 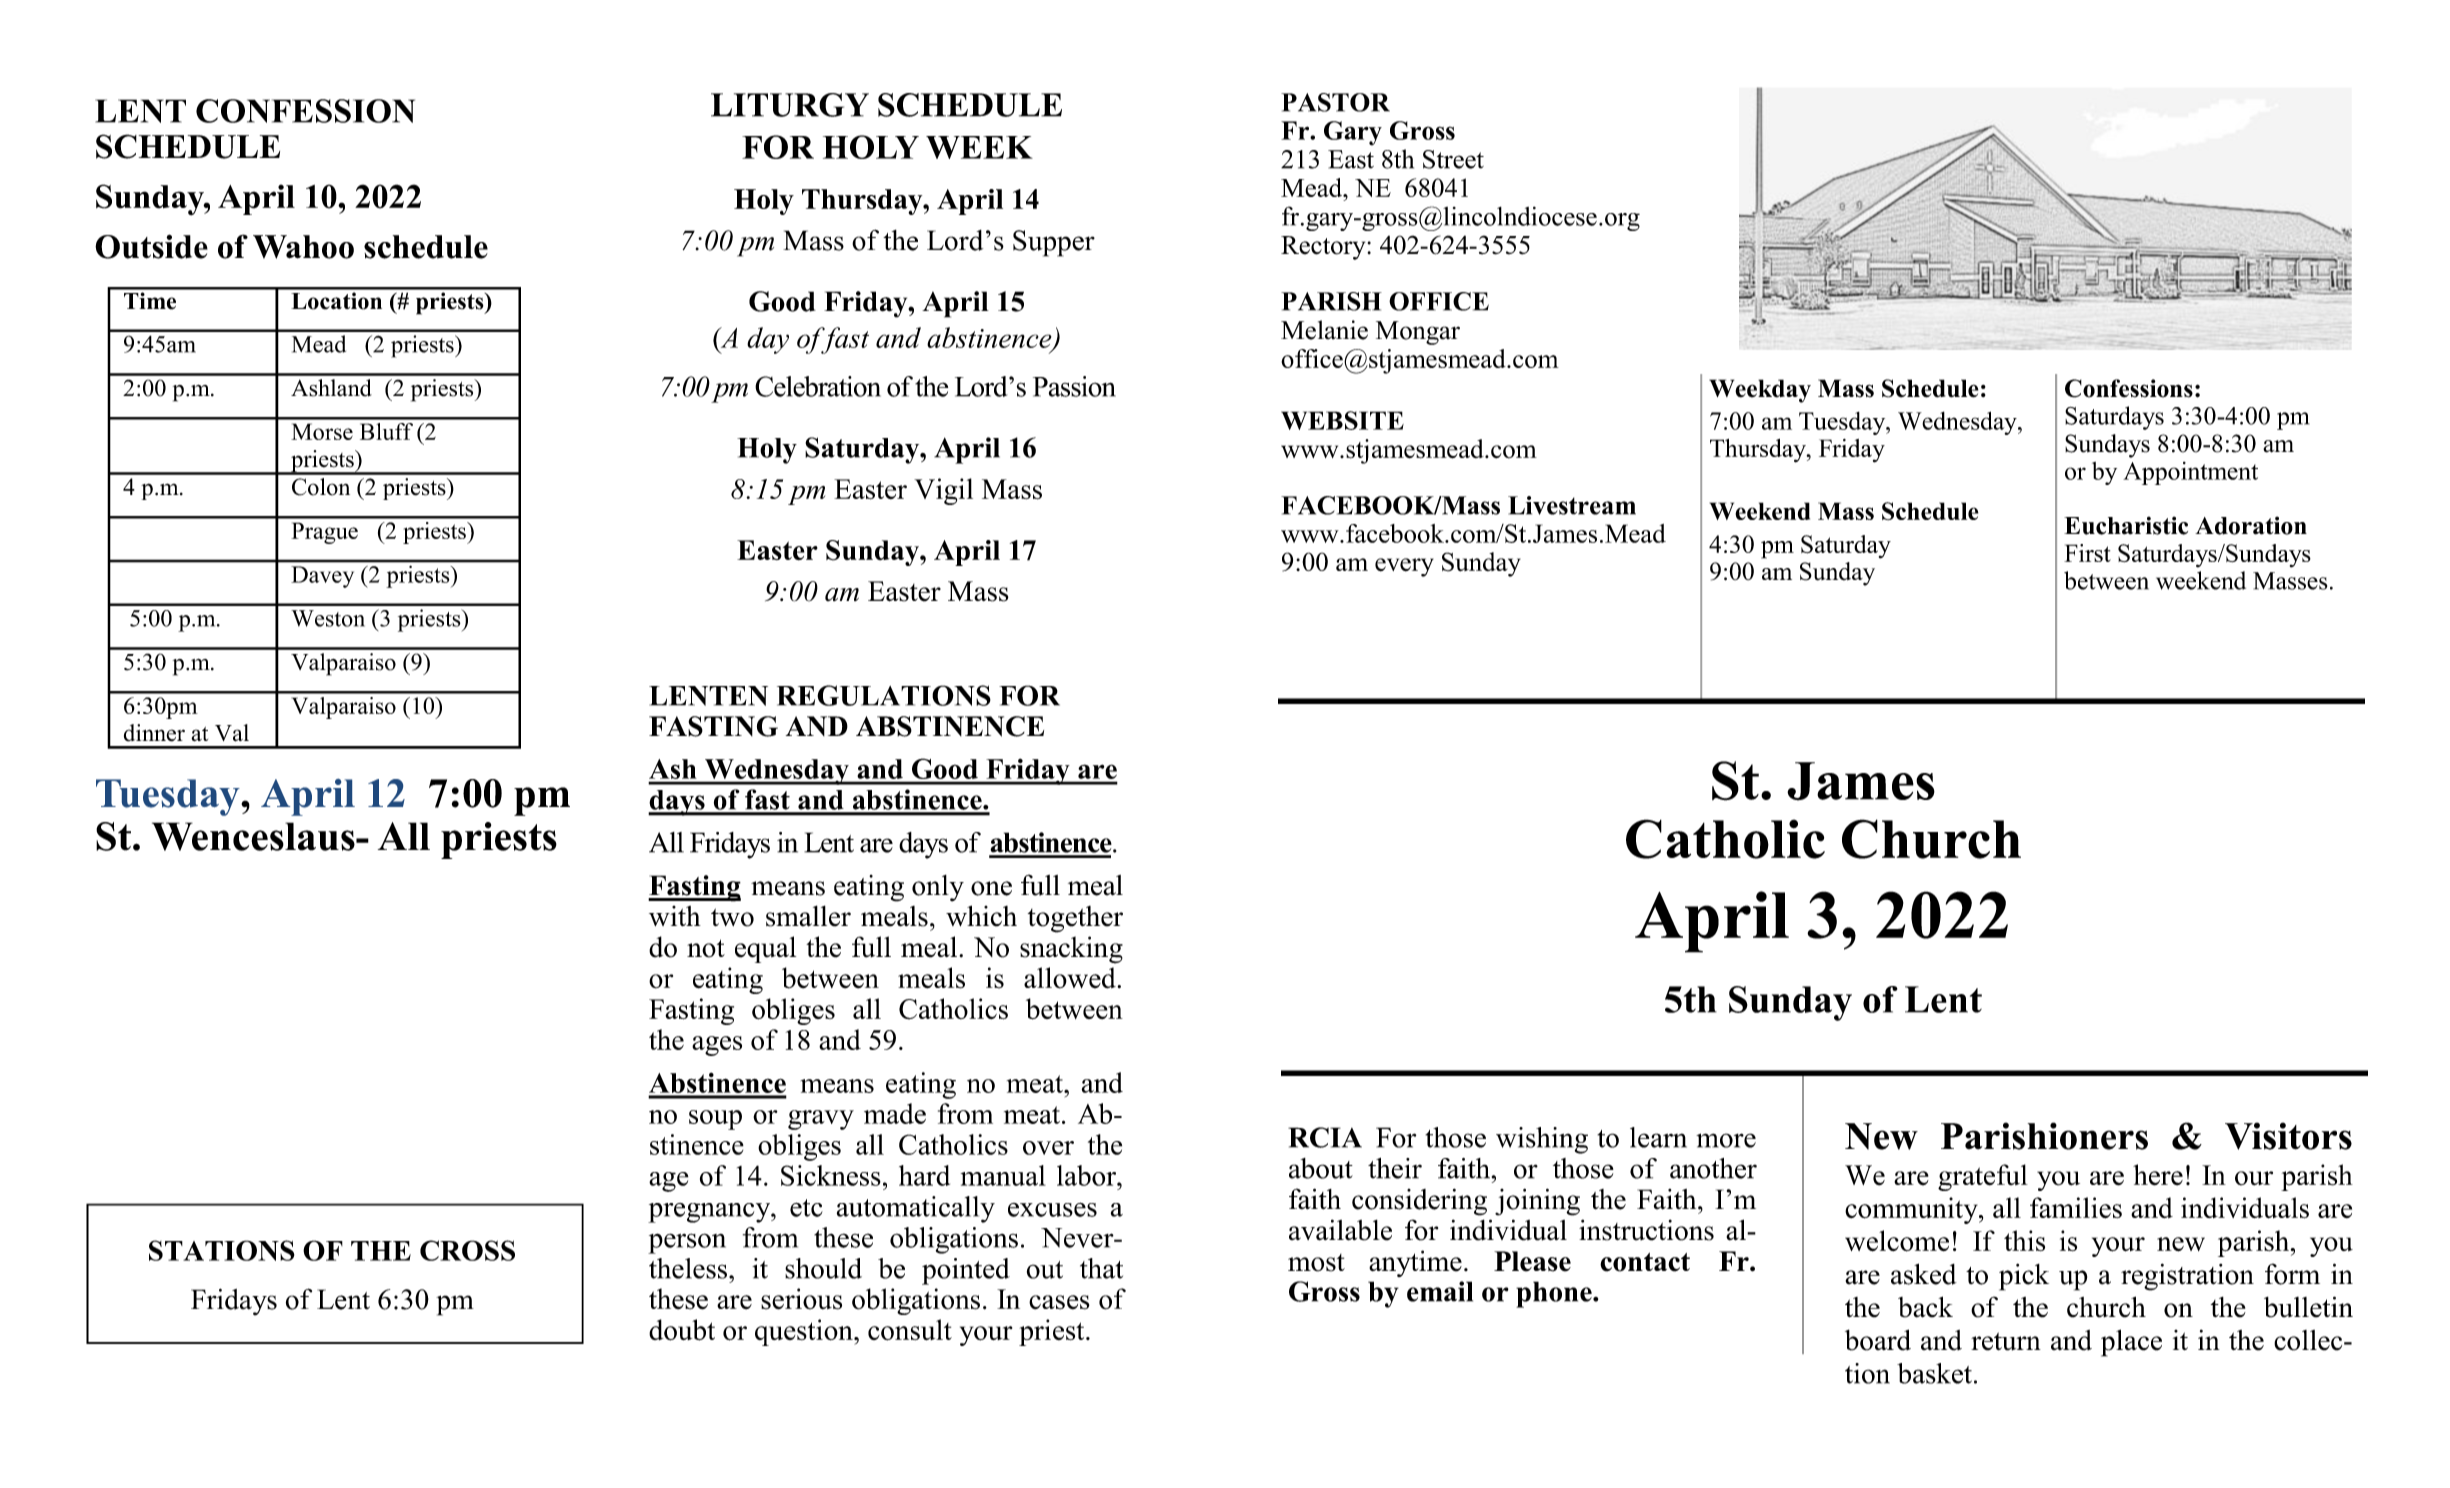 I want to click on Wahoo, so click(x=303, y=247).
